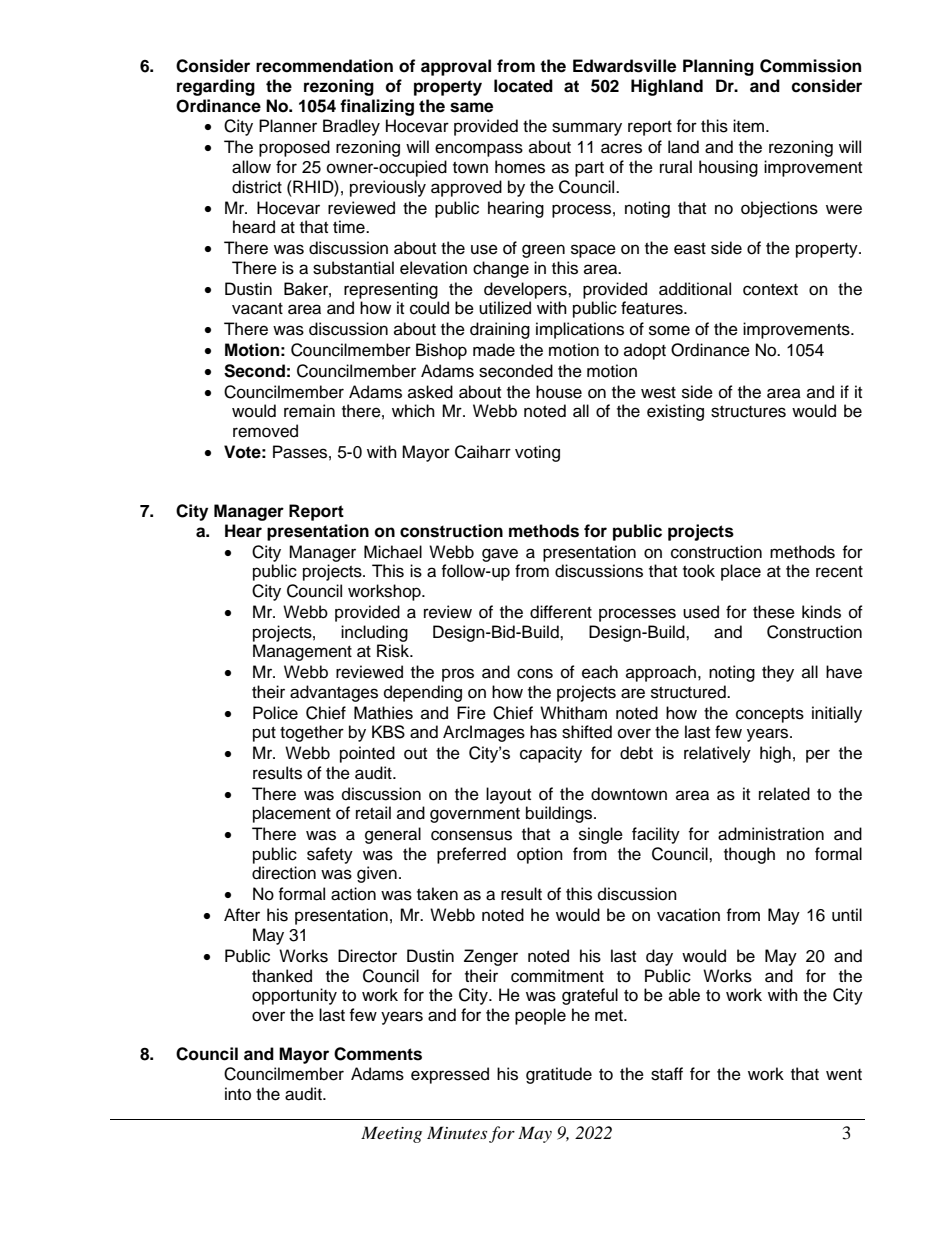  Describe the element at coordinates (774, 612) in the screenshot. I see `these` at that location.
